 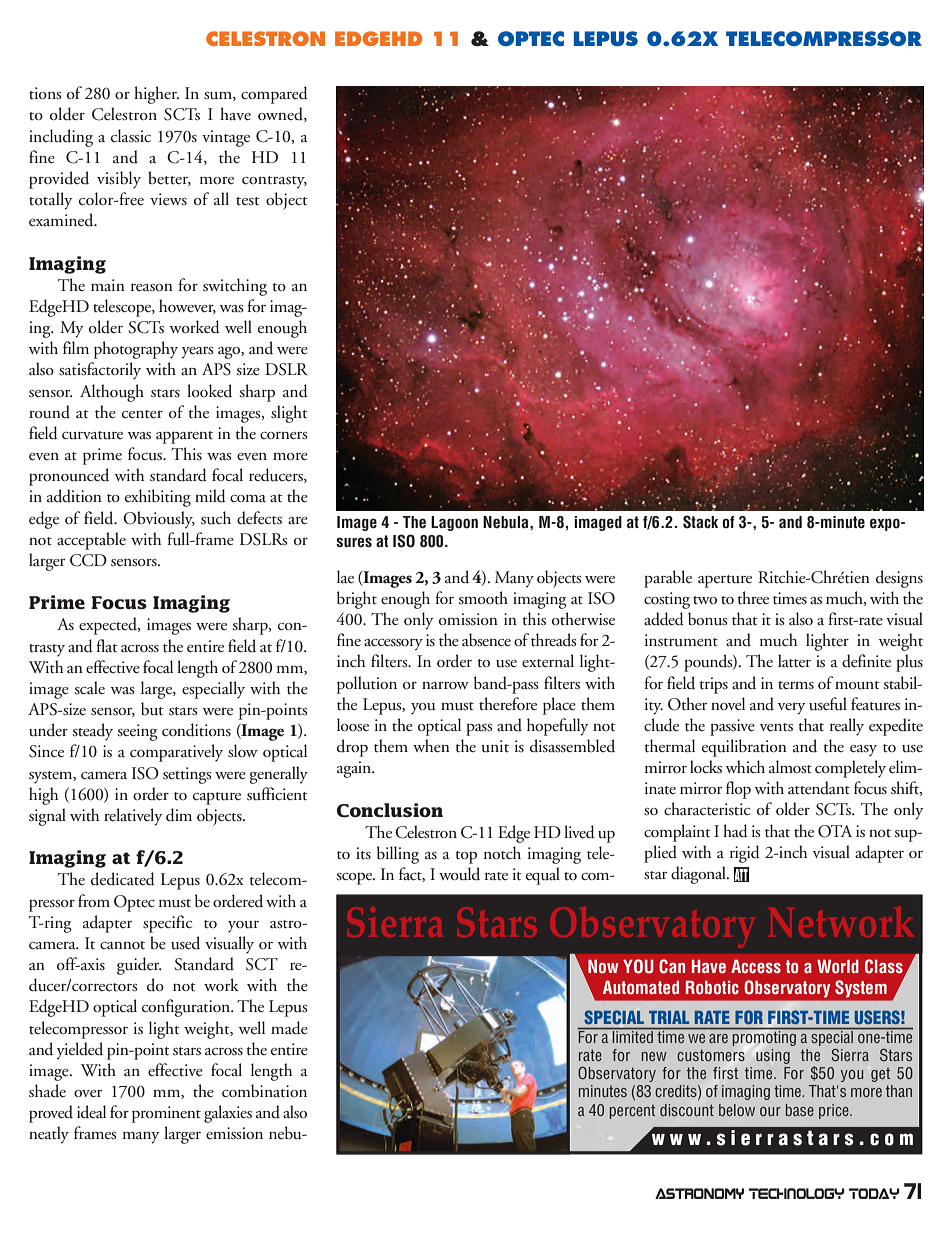 What do you see at coordinates (284, 436) in the image?
I see `corners` at bounding box center [284, 436].
